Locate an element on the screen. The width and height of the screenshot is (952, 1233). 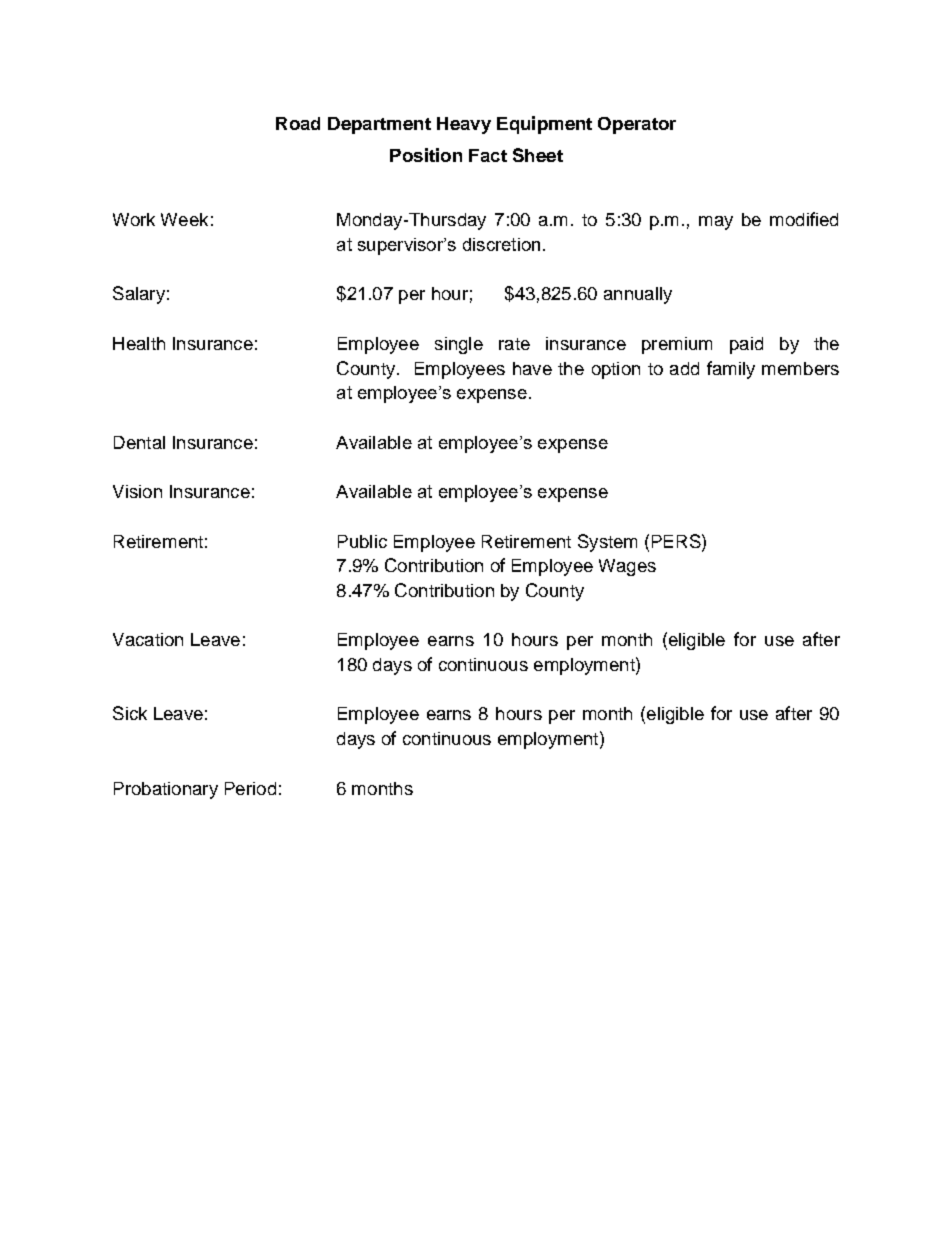
Salary is located at coordinates (139, 295).
